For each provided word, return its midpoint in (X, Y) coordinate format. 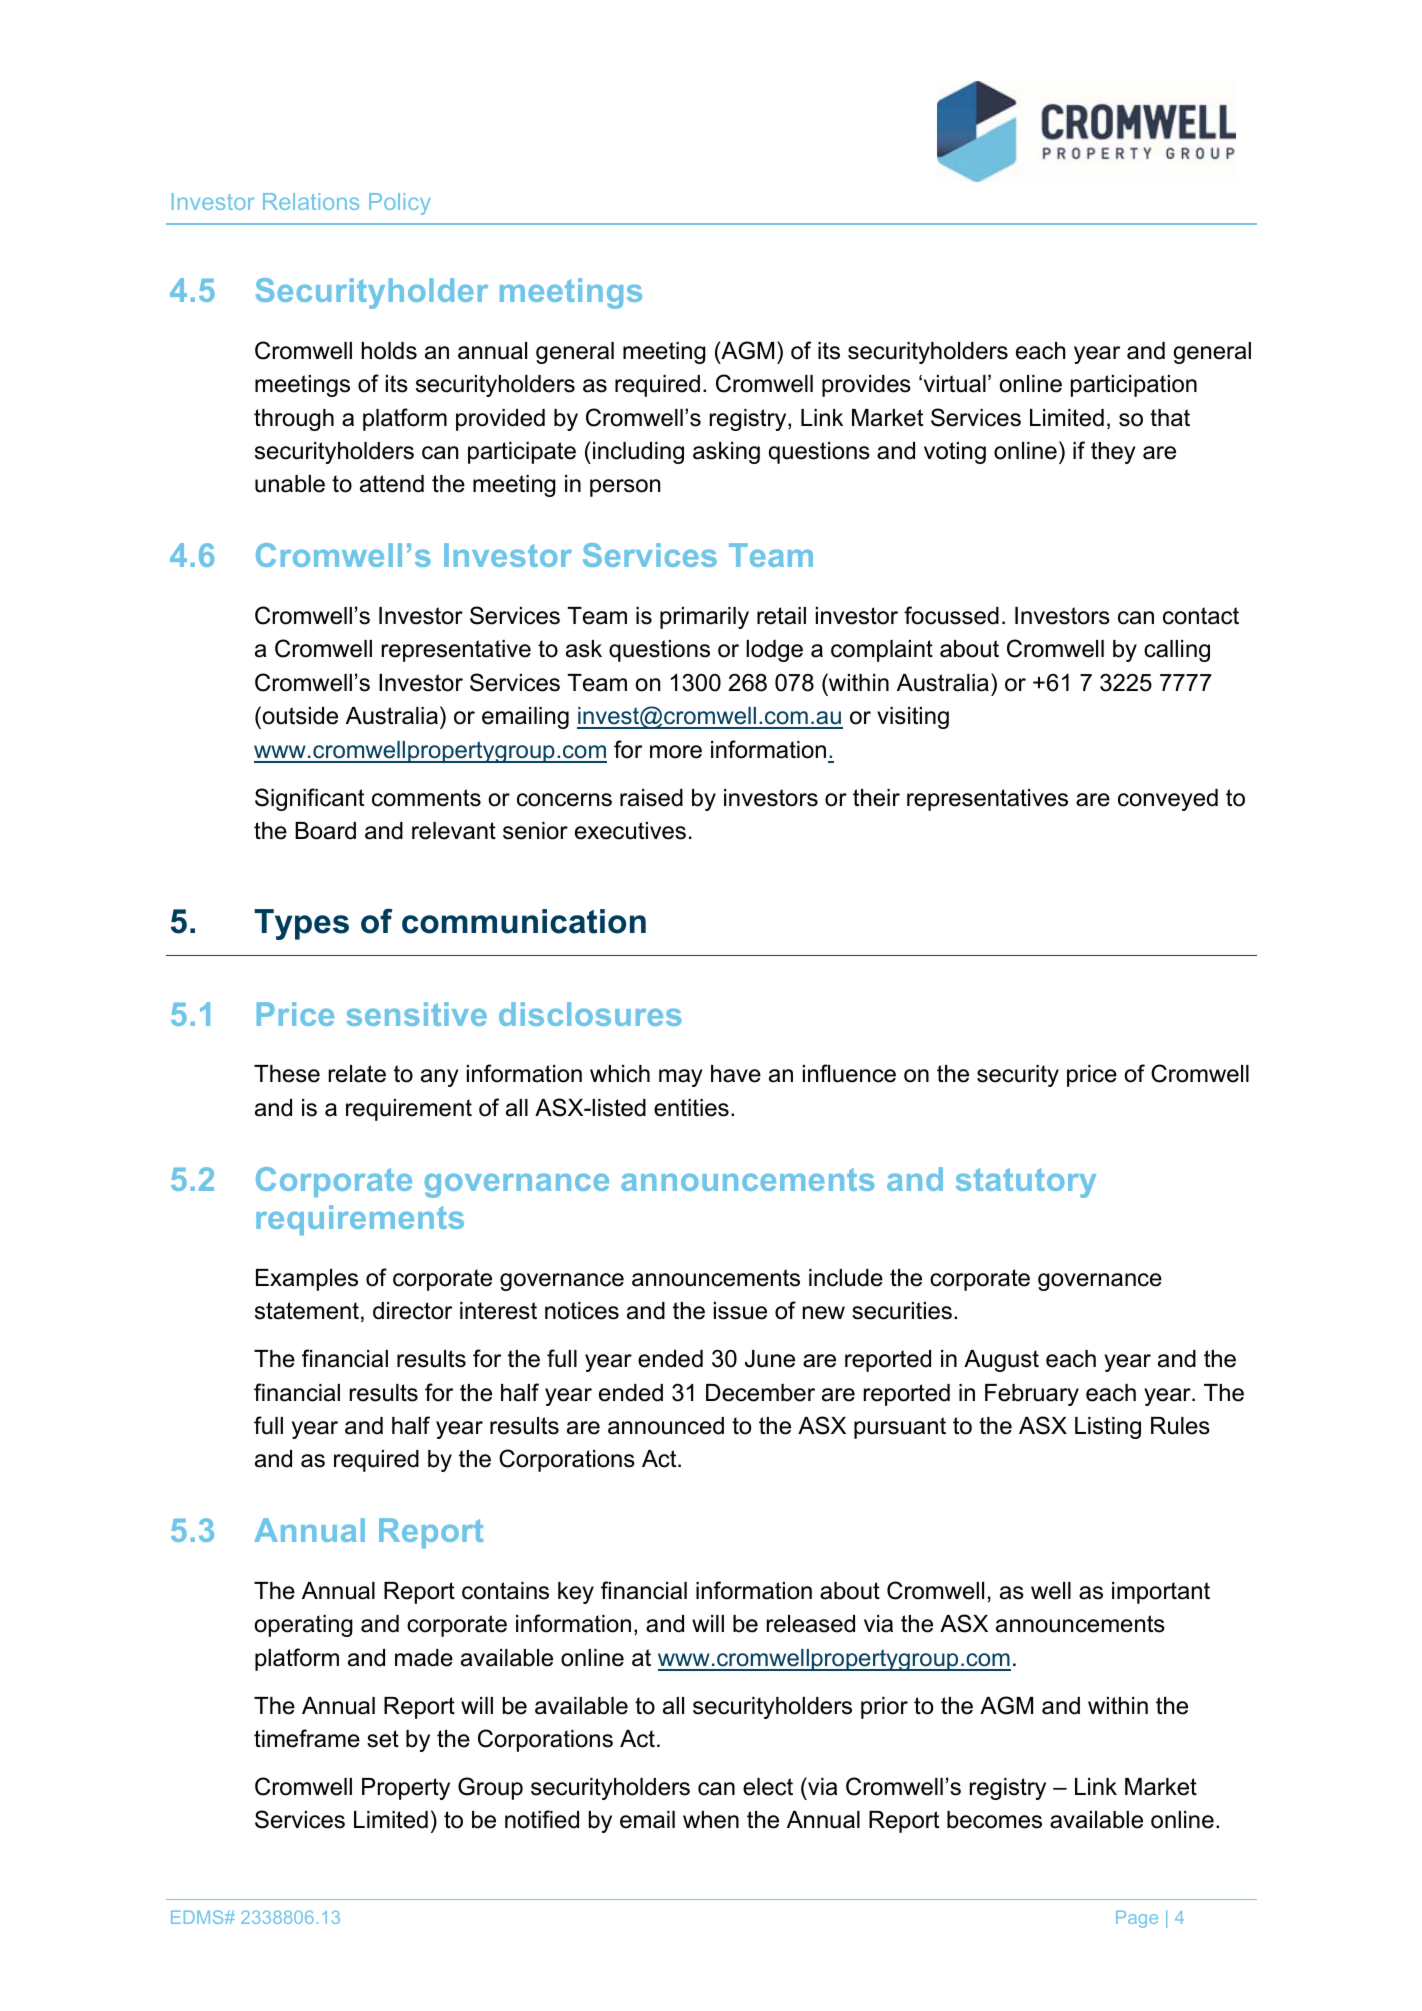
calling (1177, 651)
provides (866, 386)
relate (357, 1074)
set (383, 1739)
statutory (1026, 1183)
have (736, 1074)
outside (299, 717)
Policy (400, 204)
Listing (1108, 1428)
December (760, 1393)
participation (1134, 386)
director (412, 1311)
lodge (774, 651)
